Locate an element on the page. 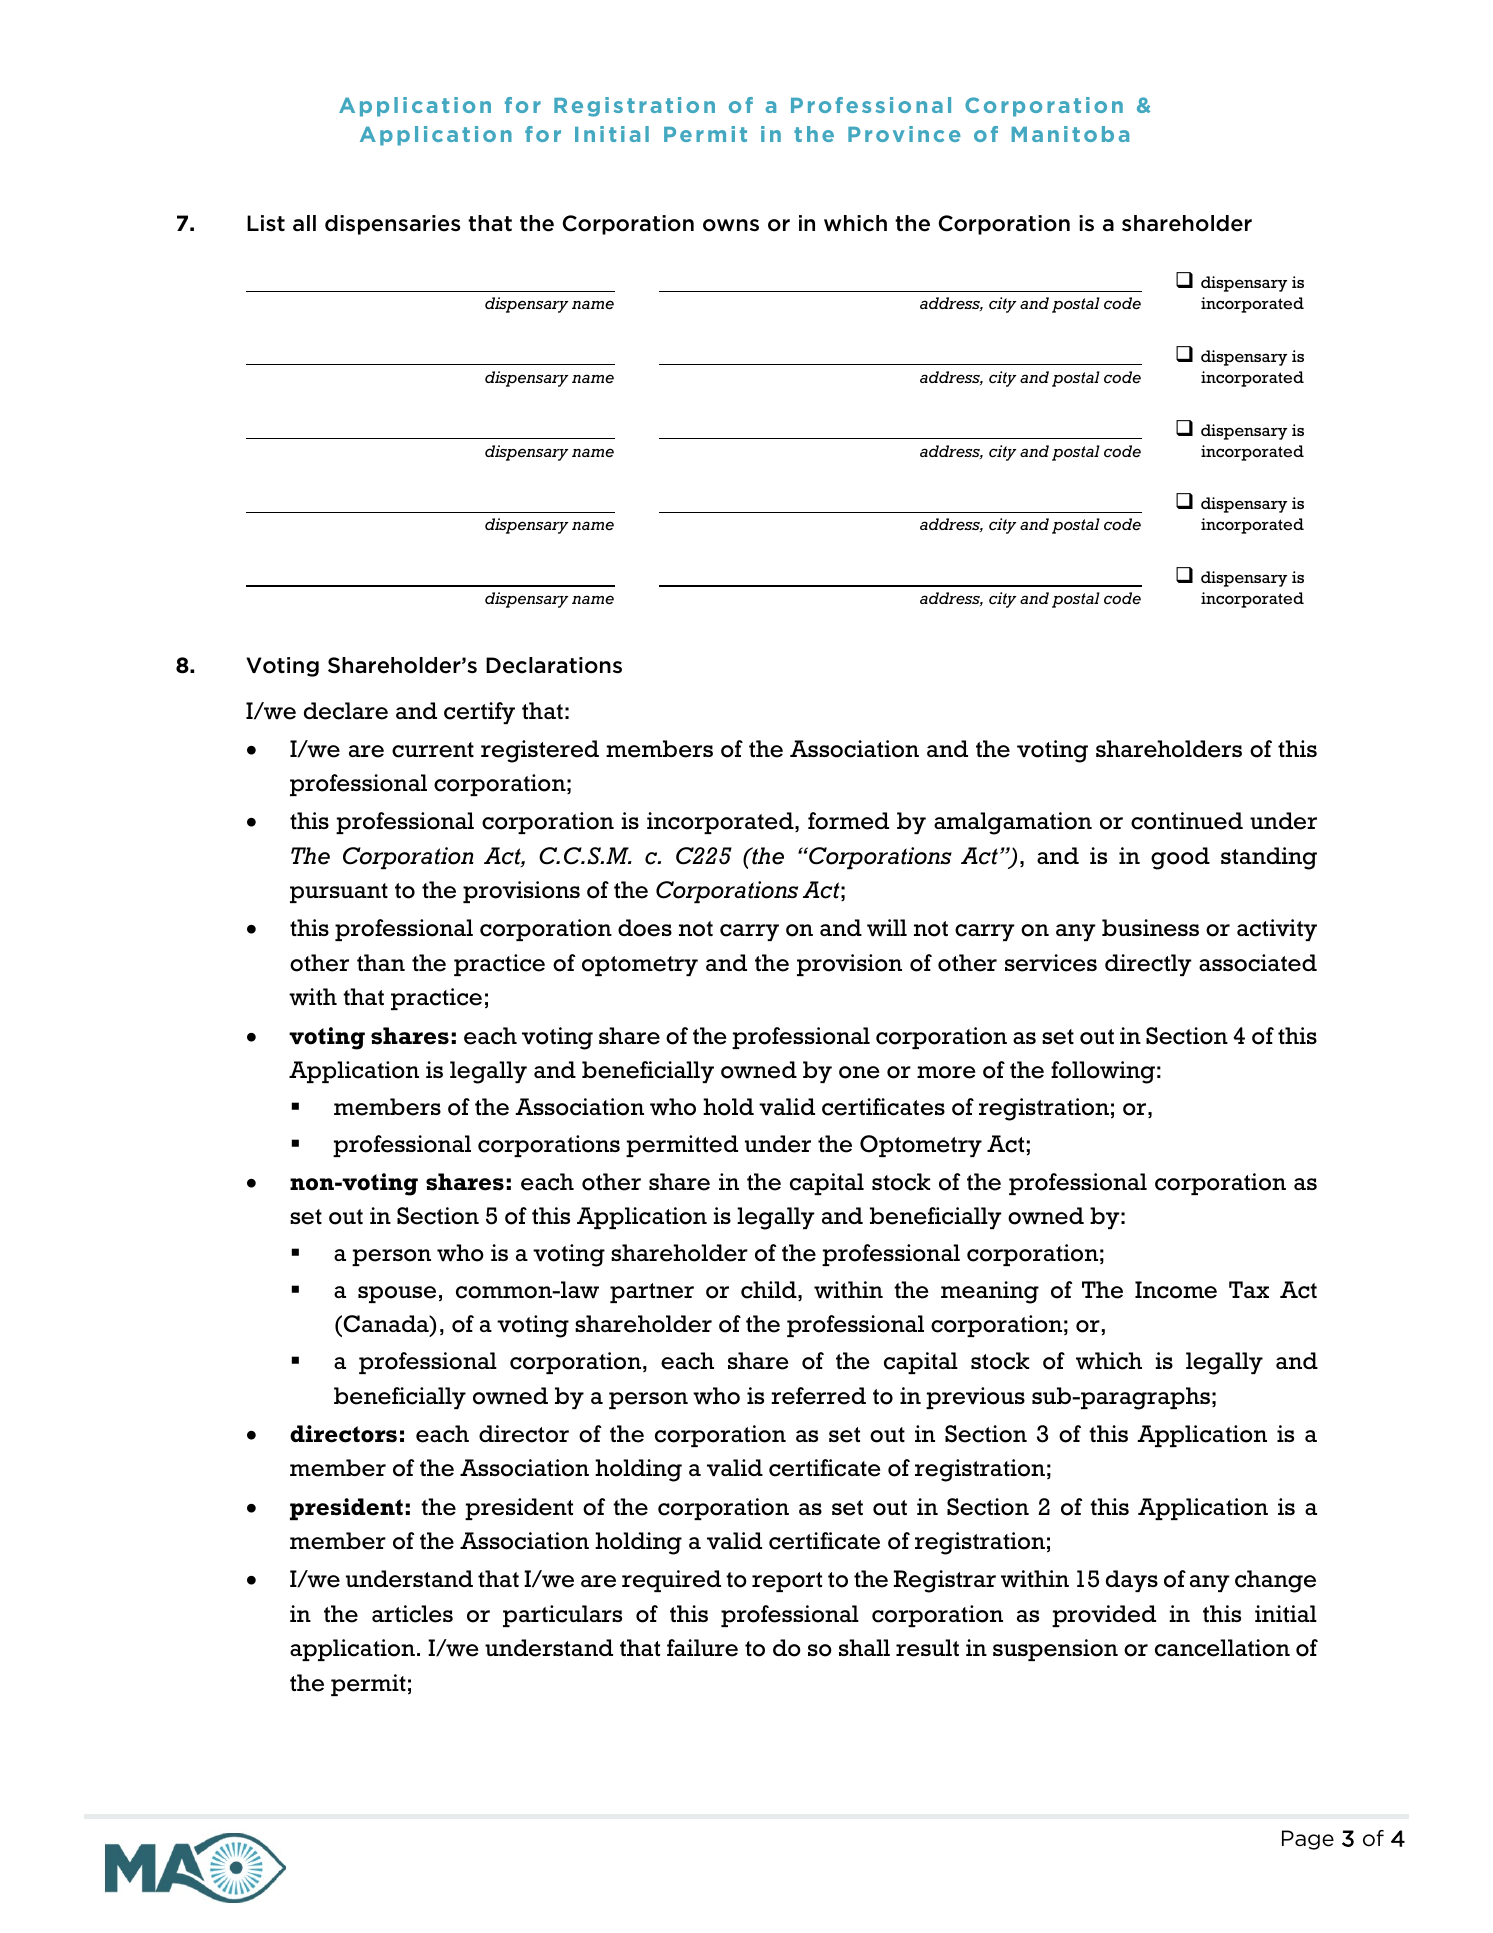 This image has width=1493, height=1933. shall is located at coordinates (864, 1647).
